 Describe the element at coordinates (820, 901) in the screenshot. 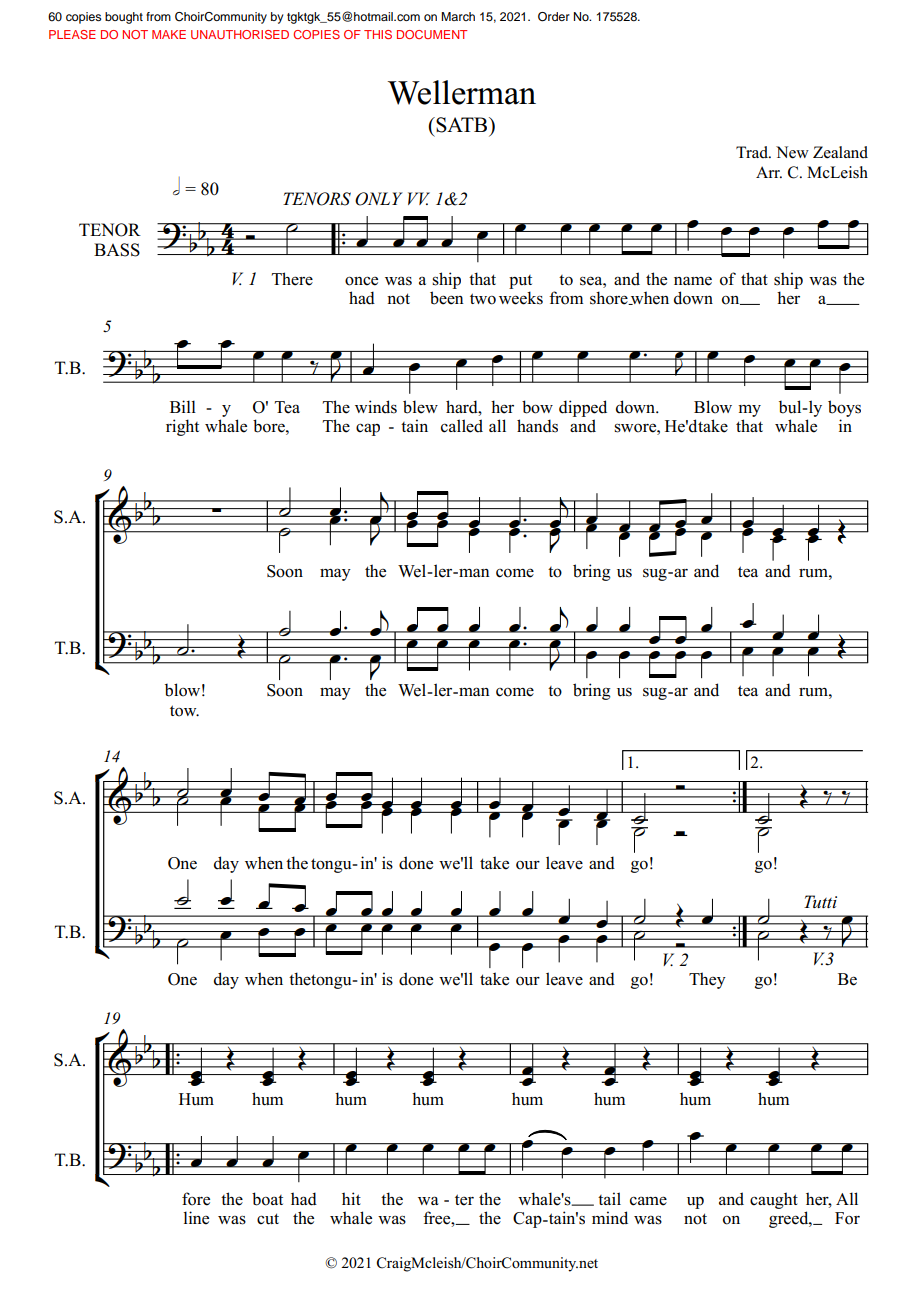

I see `Tutti` at that location.
